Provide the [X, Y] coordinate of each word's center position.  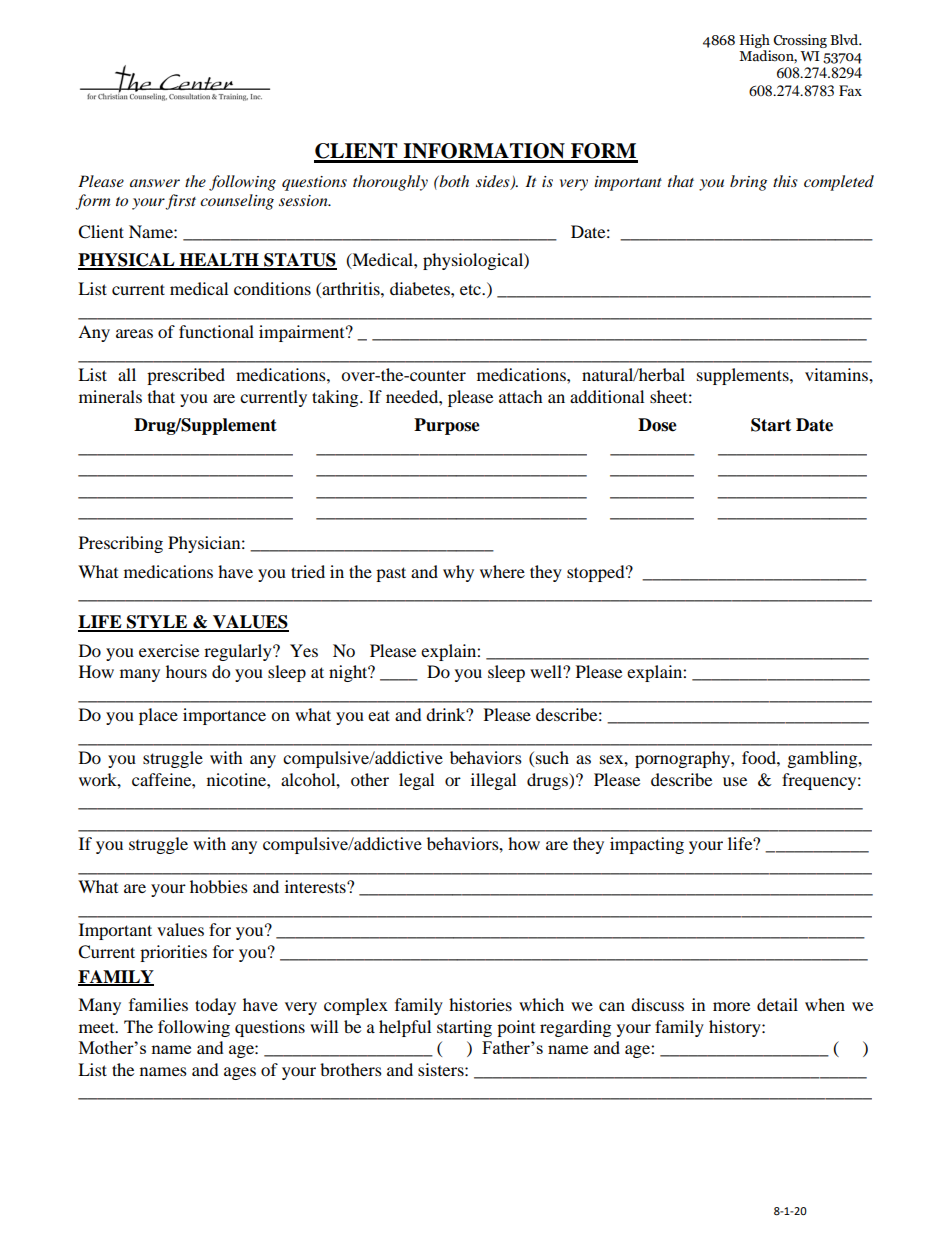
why [458, 573]
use [735, 781]
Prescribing [121, 544]
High [754, 41]
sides [494, 182]
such [552, 757]
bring [748, 183]
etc [471, 289]
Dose [657, 425]
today [215, 1006]
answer [155, 183]
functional [216, 331]
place [158, 716]
